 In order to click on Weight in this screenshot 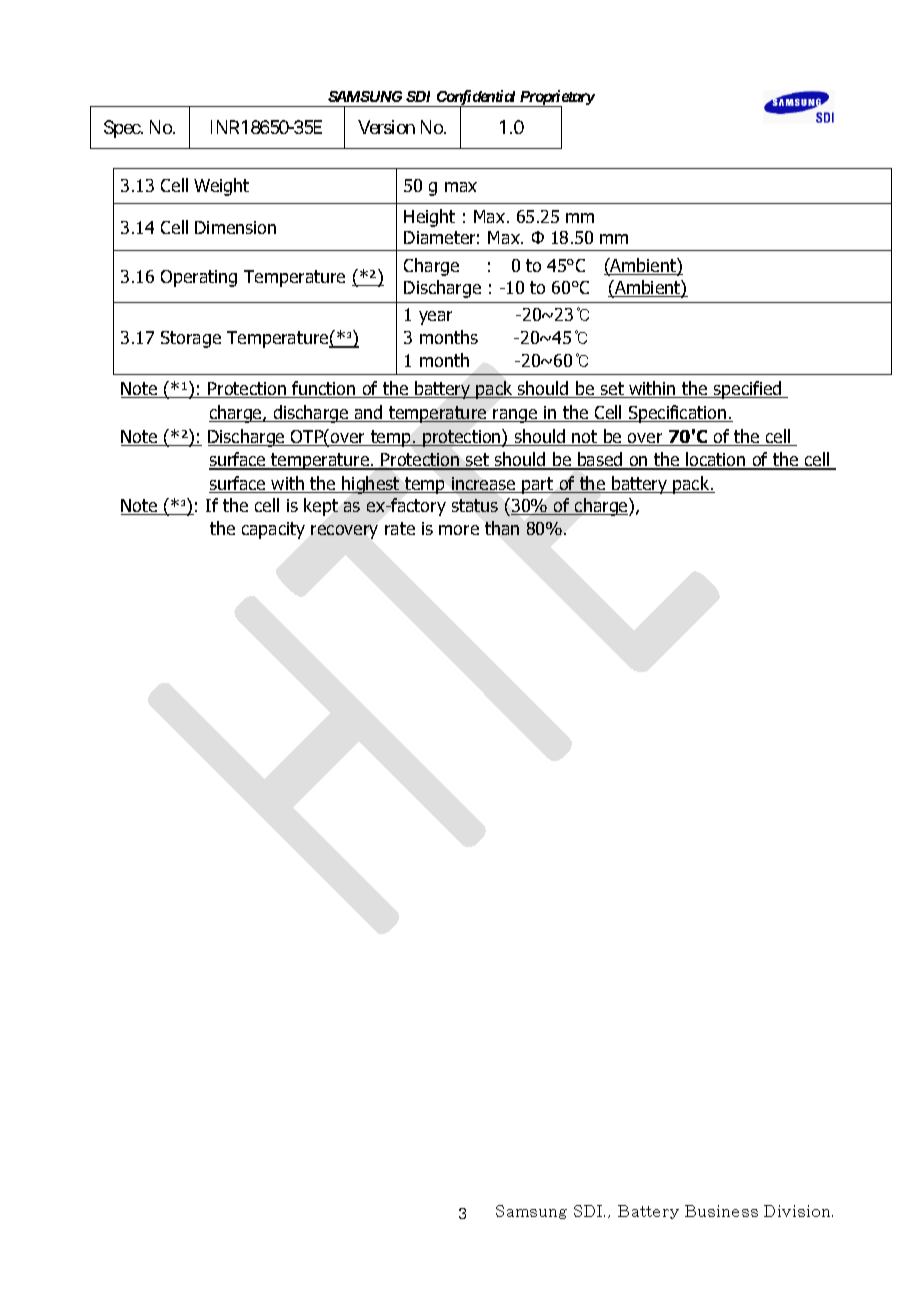, I will do `click(221, 187)`.
